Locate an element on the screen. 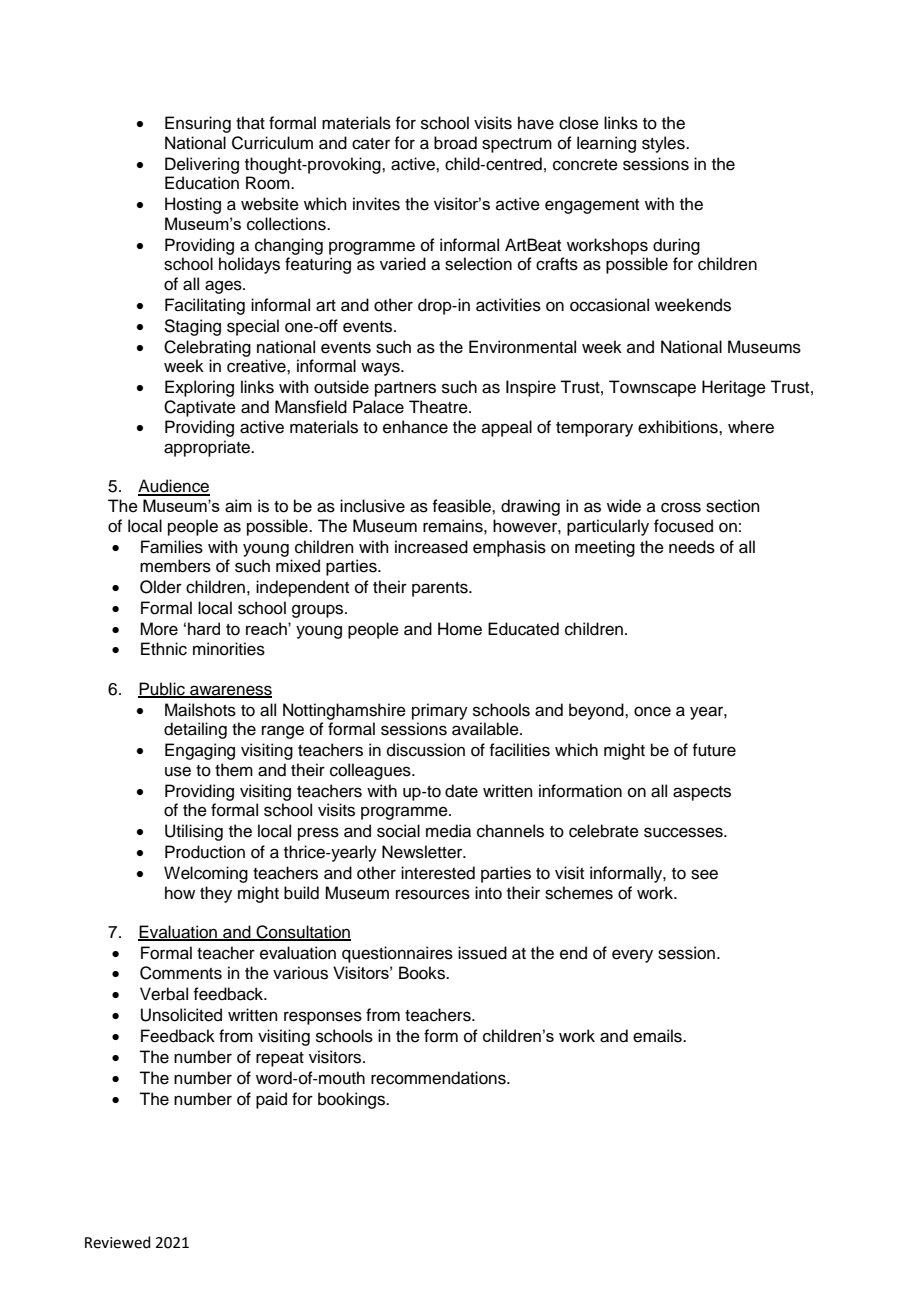  broad is located at coordinates (455, 143).
